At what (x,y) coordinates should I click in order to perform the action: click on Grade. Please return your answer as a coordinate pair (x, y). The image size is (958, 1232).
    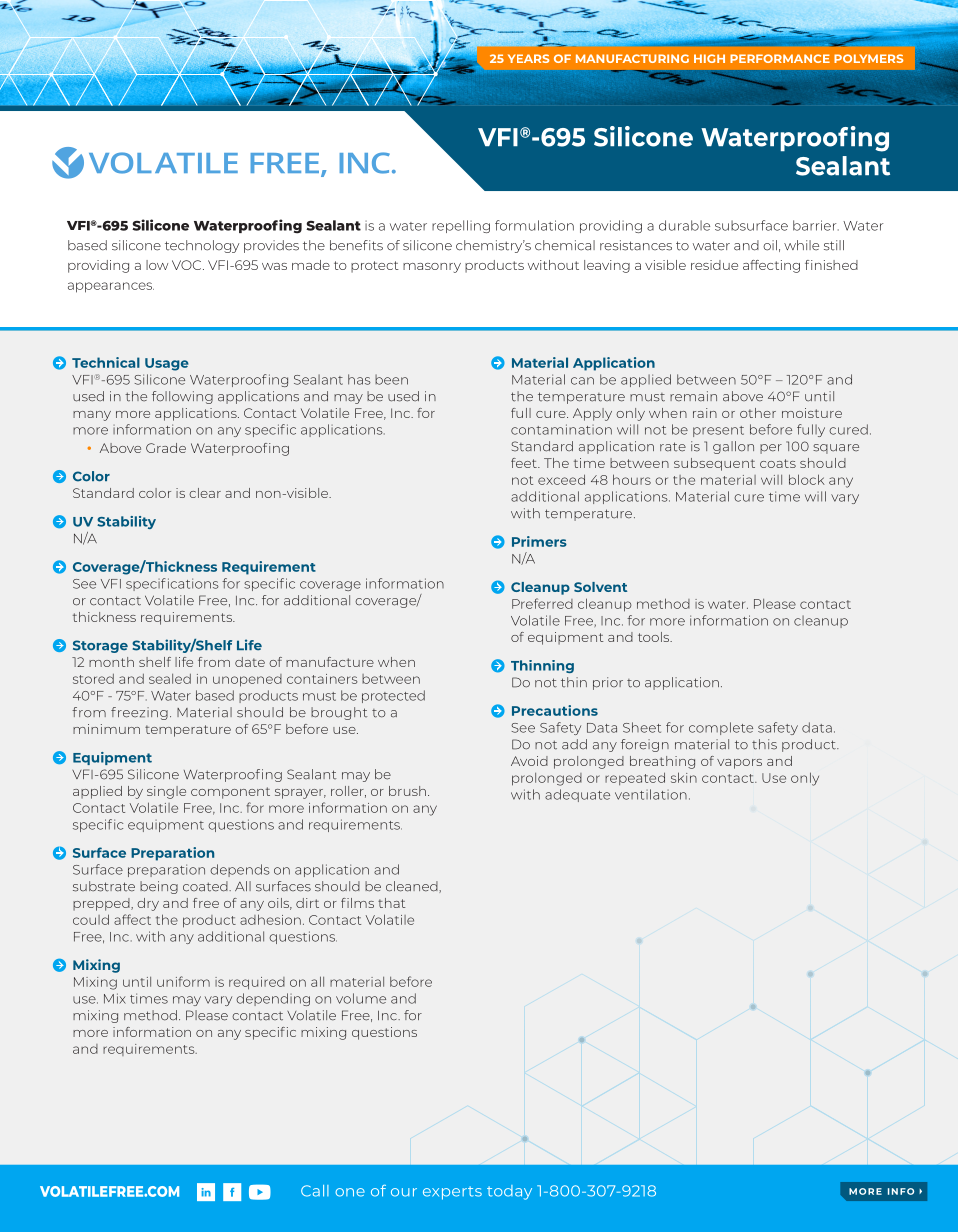
    Looking at the image, I should click on (166, 448).
